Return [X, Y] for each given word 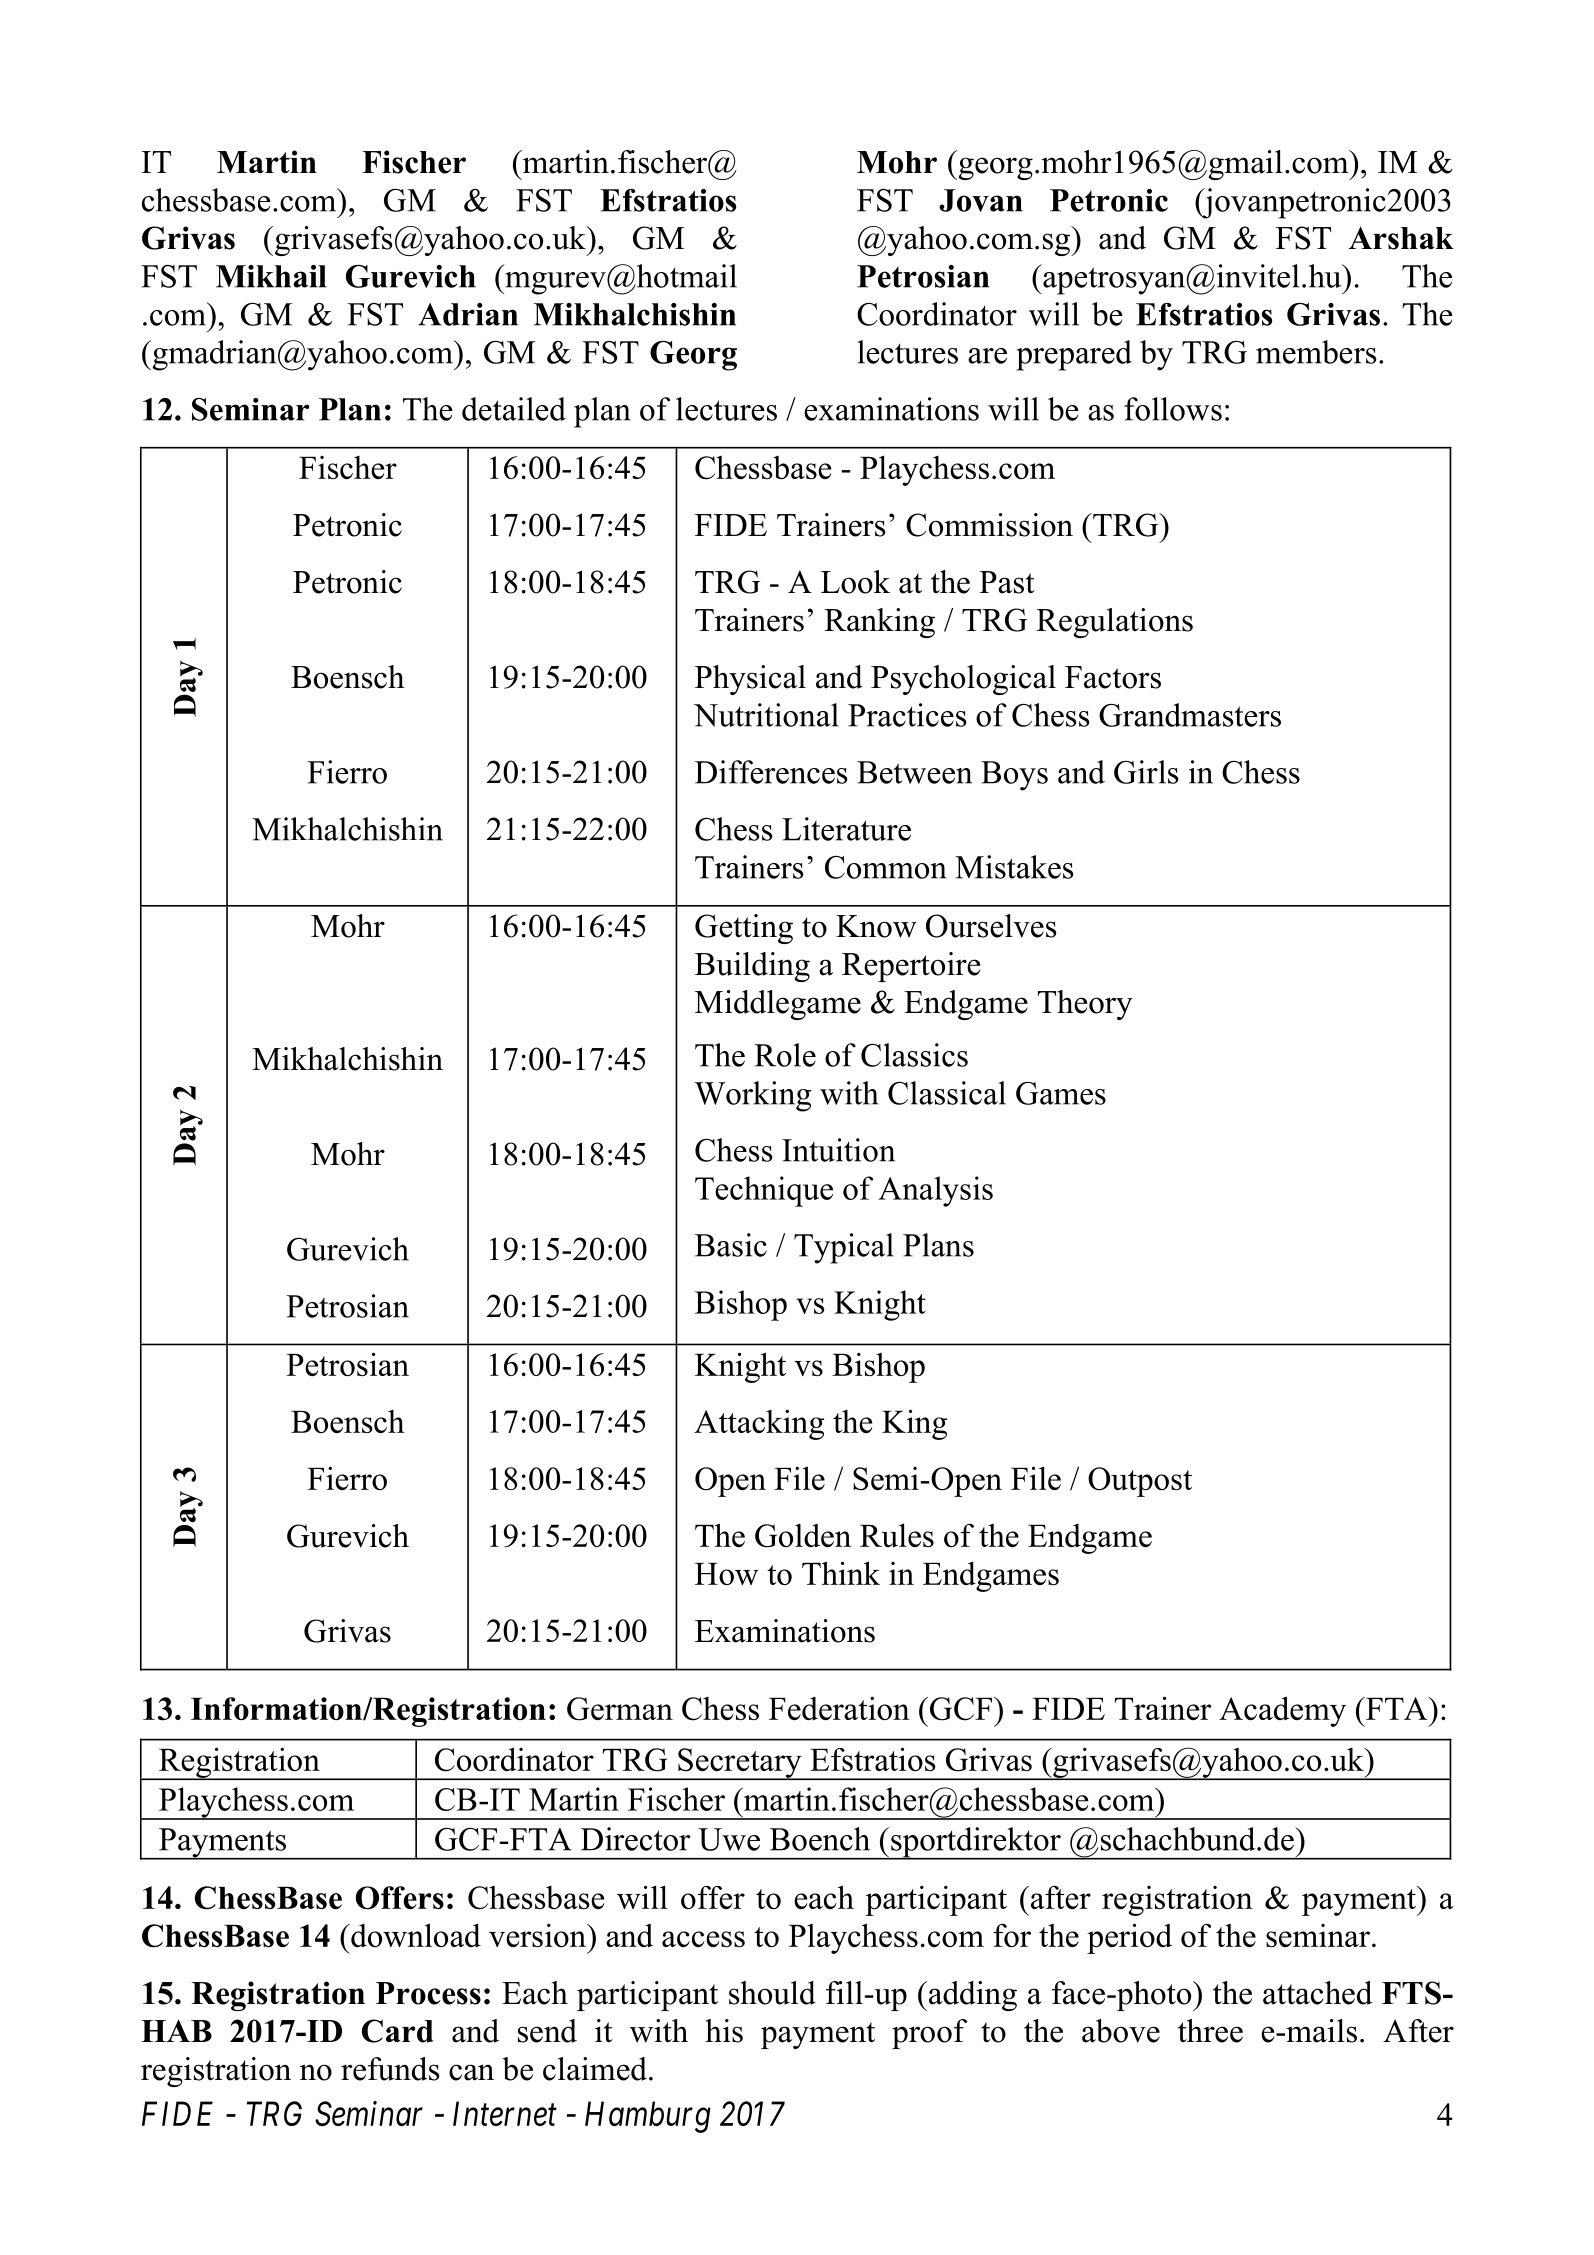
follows [1173, 409]
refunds [390, 2069]
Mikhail [271, 276]
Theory [1085, 1005]
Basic [731, 1245]
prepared [1074, 355]
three [1210, 2031]
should [772, 1993]
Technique [764, 1191]
